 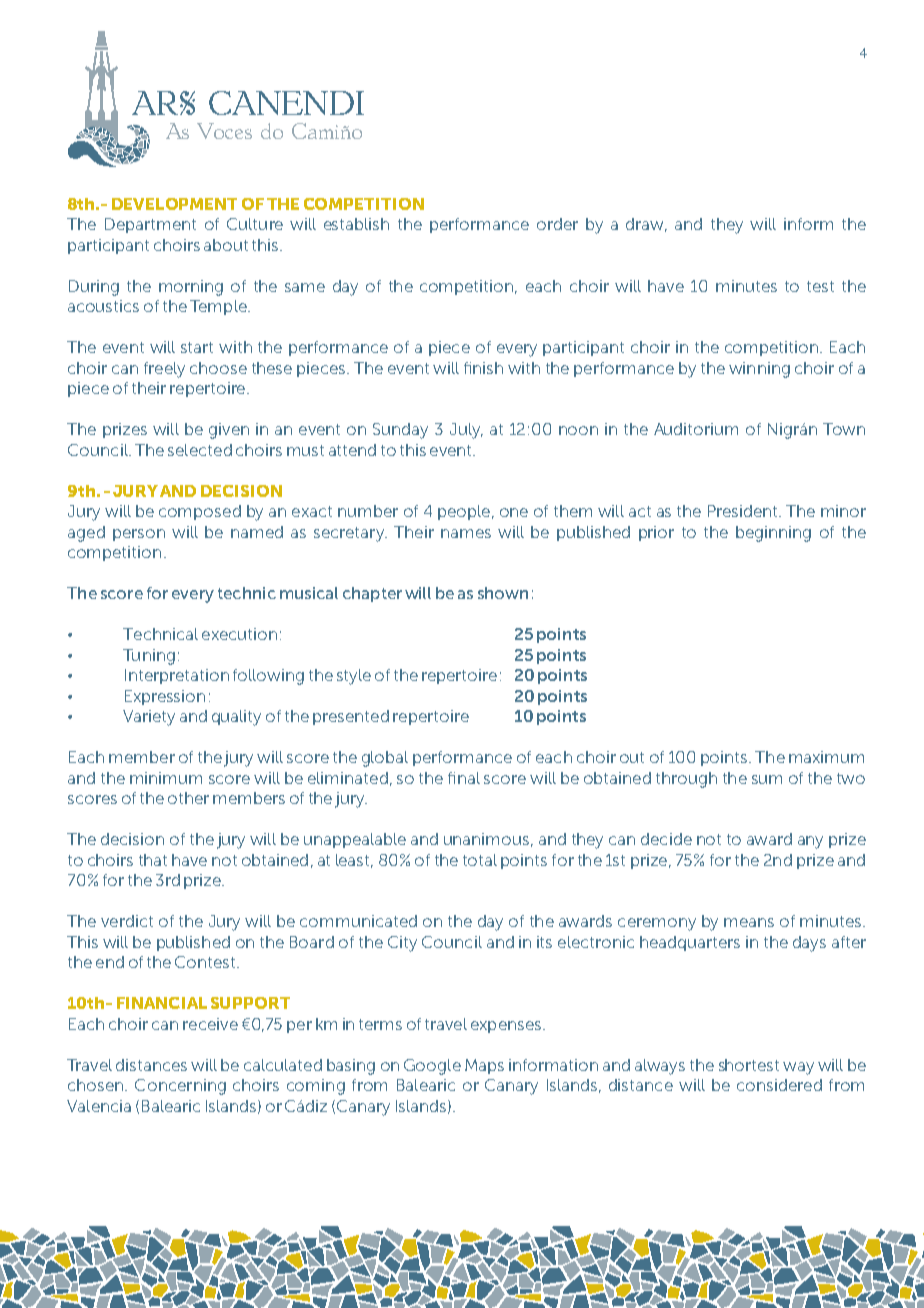 What do you see at coordinates (759, 370) in the screenshot?
I see `winning` at bounding box center [759, 370].
